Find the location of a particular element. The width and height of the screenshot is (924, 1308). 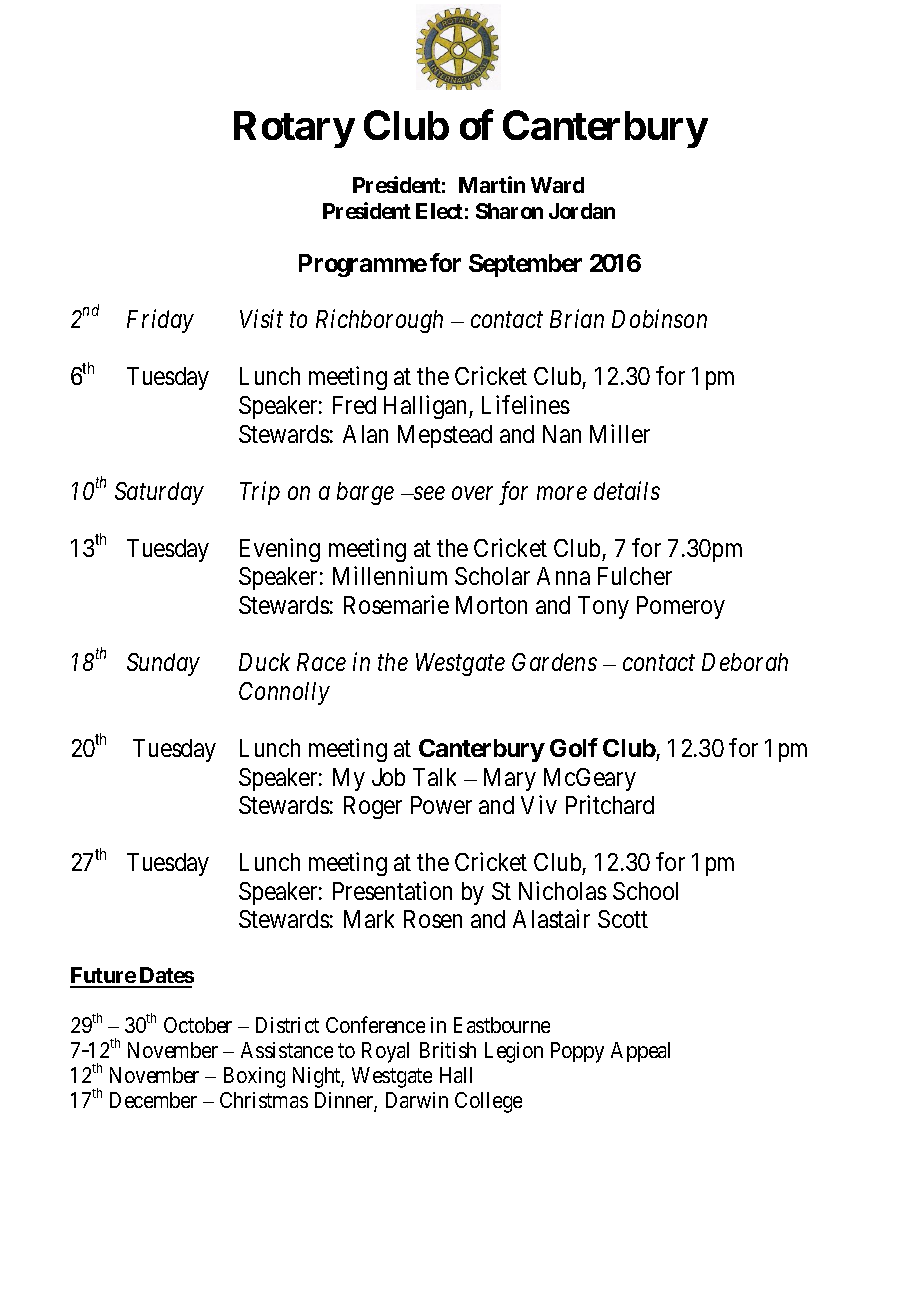

Rotary is located at coordinates (294, 129).
